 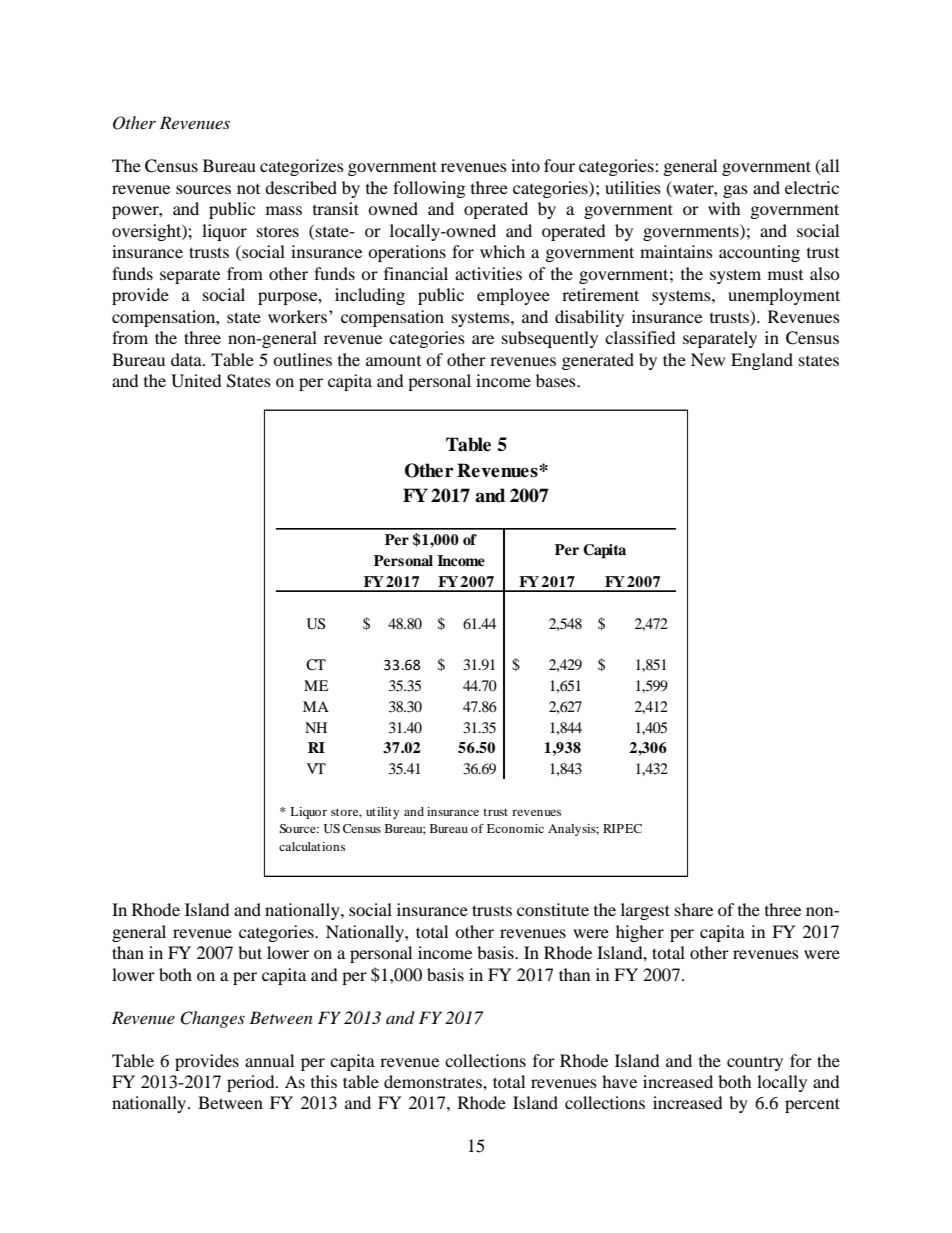 What do you see at coordinates (755, 1063) in the screenshot?
I see `country` at bounding box center [755, 1063].
